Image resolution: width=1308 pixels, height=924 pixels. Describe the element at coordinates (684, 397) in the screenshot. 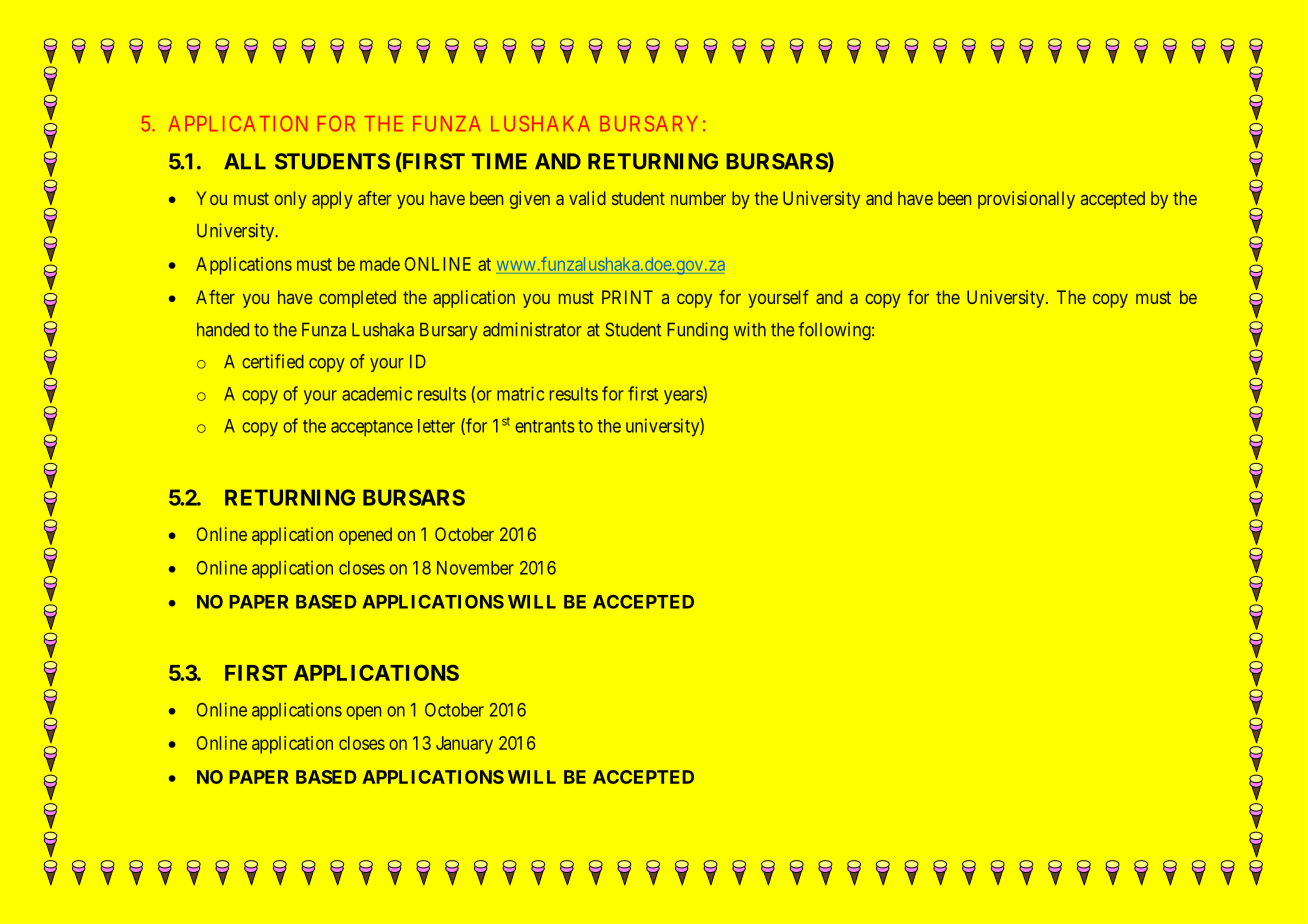

I see `years` at that location.
